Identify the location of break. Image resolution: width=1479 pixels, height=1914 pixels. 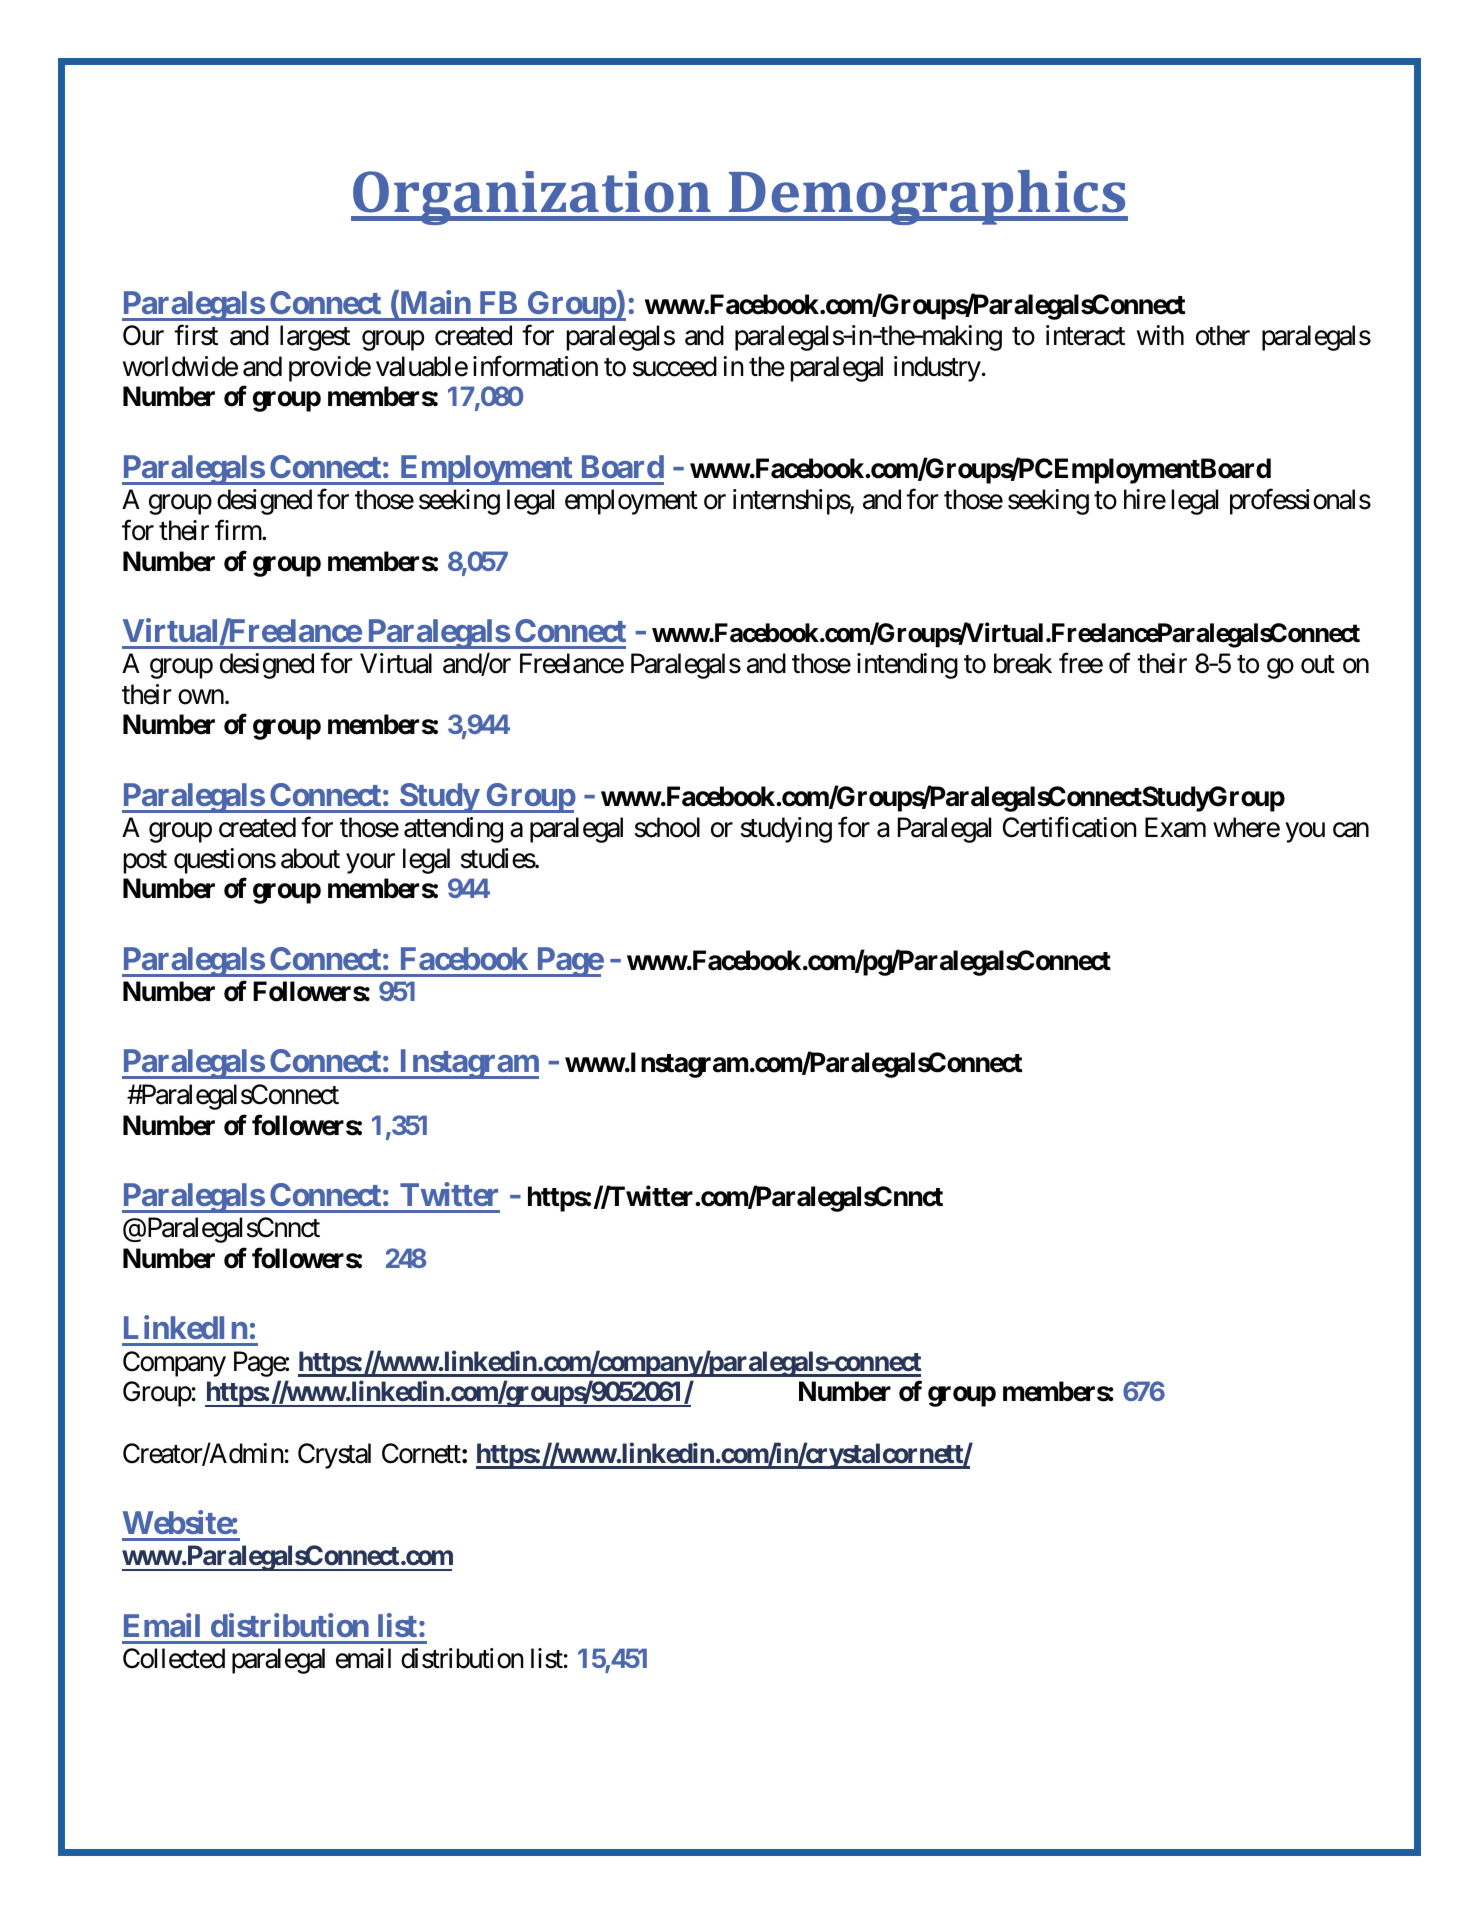
(1023, 663).
